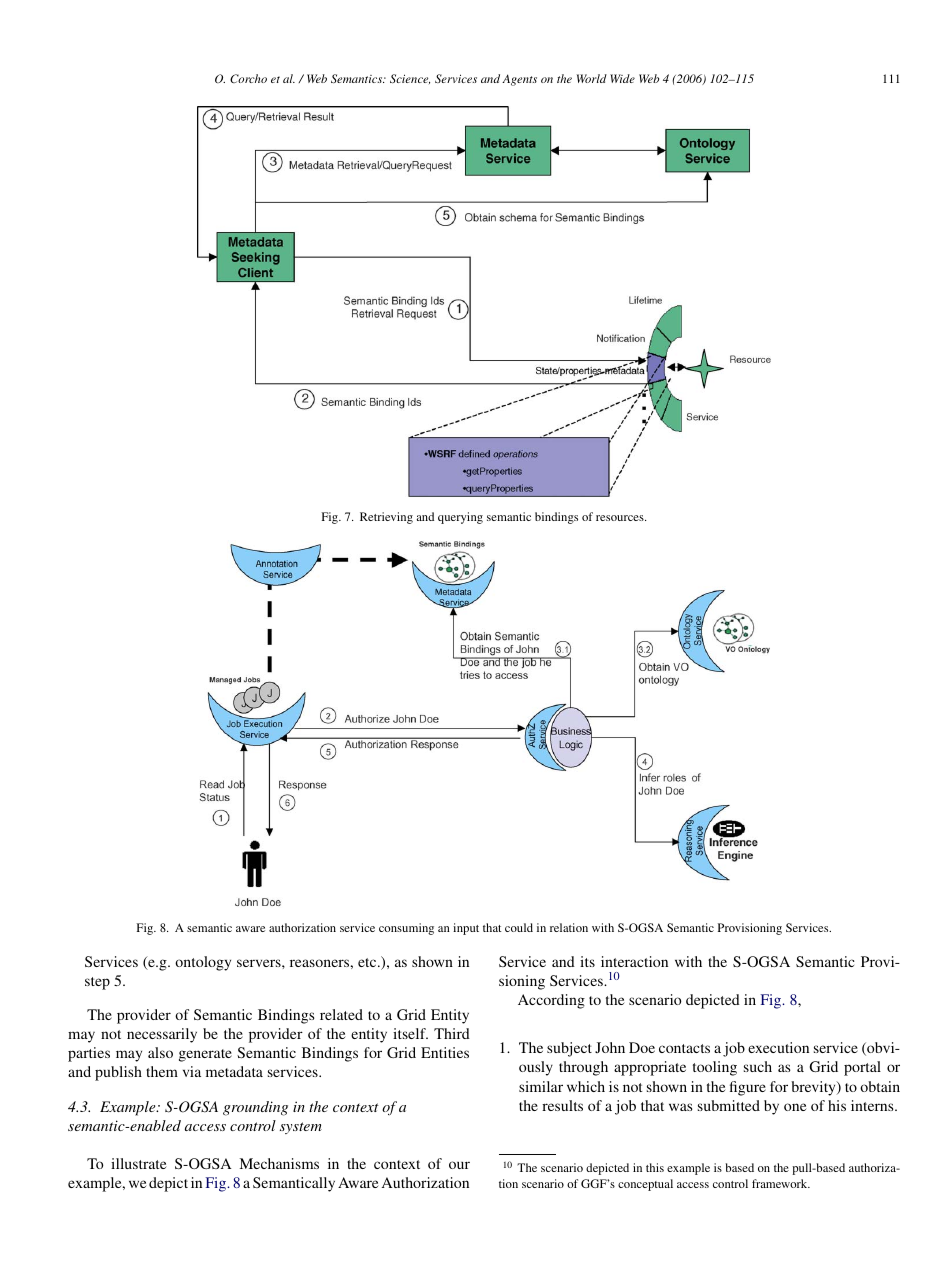 This document has height=1271, width=952. Describe the element at coordinates (139, 1163) in the document. I see `illustrate` at that location.
